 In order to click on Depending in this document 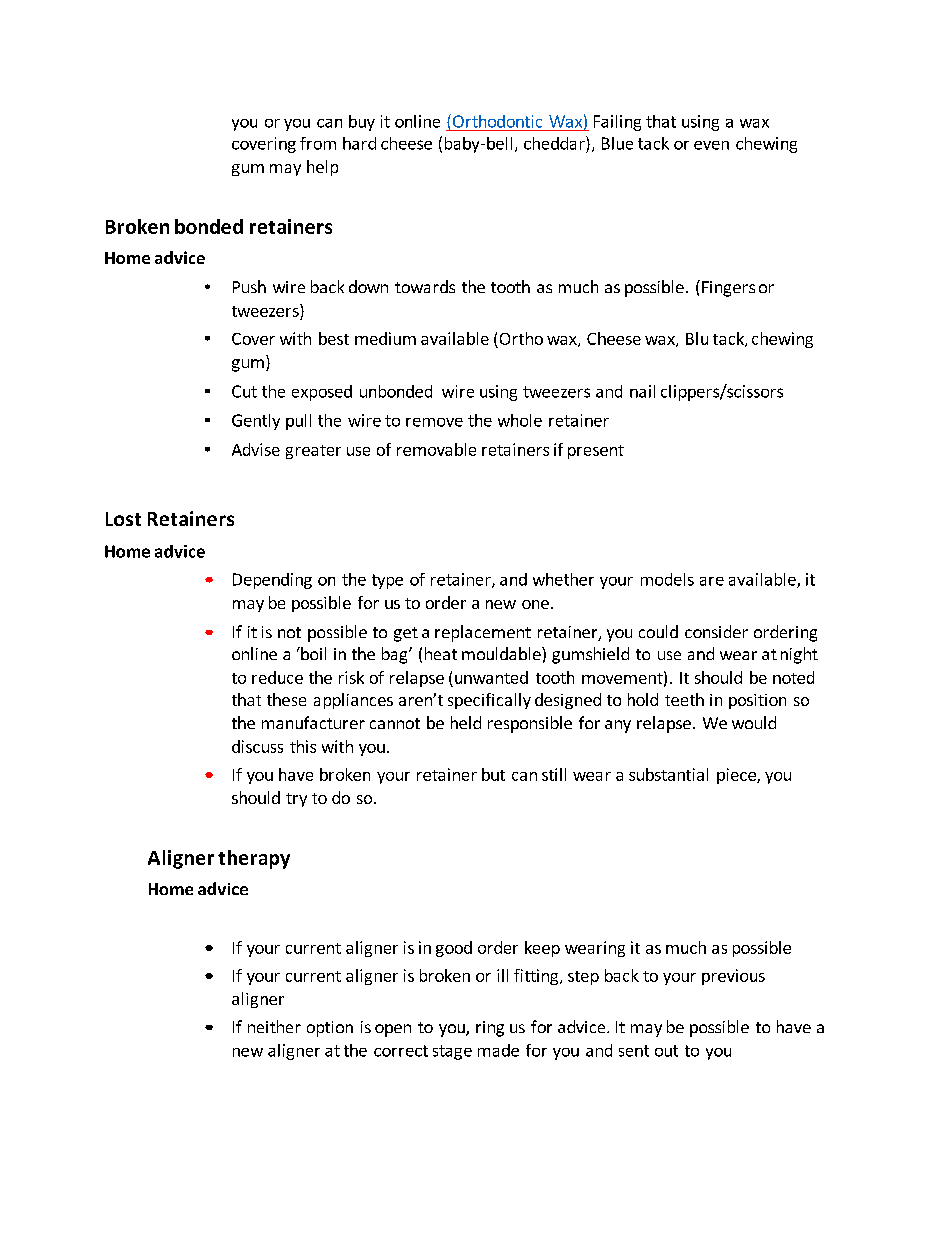, I will do `click(272, 581)`.
